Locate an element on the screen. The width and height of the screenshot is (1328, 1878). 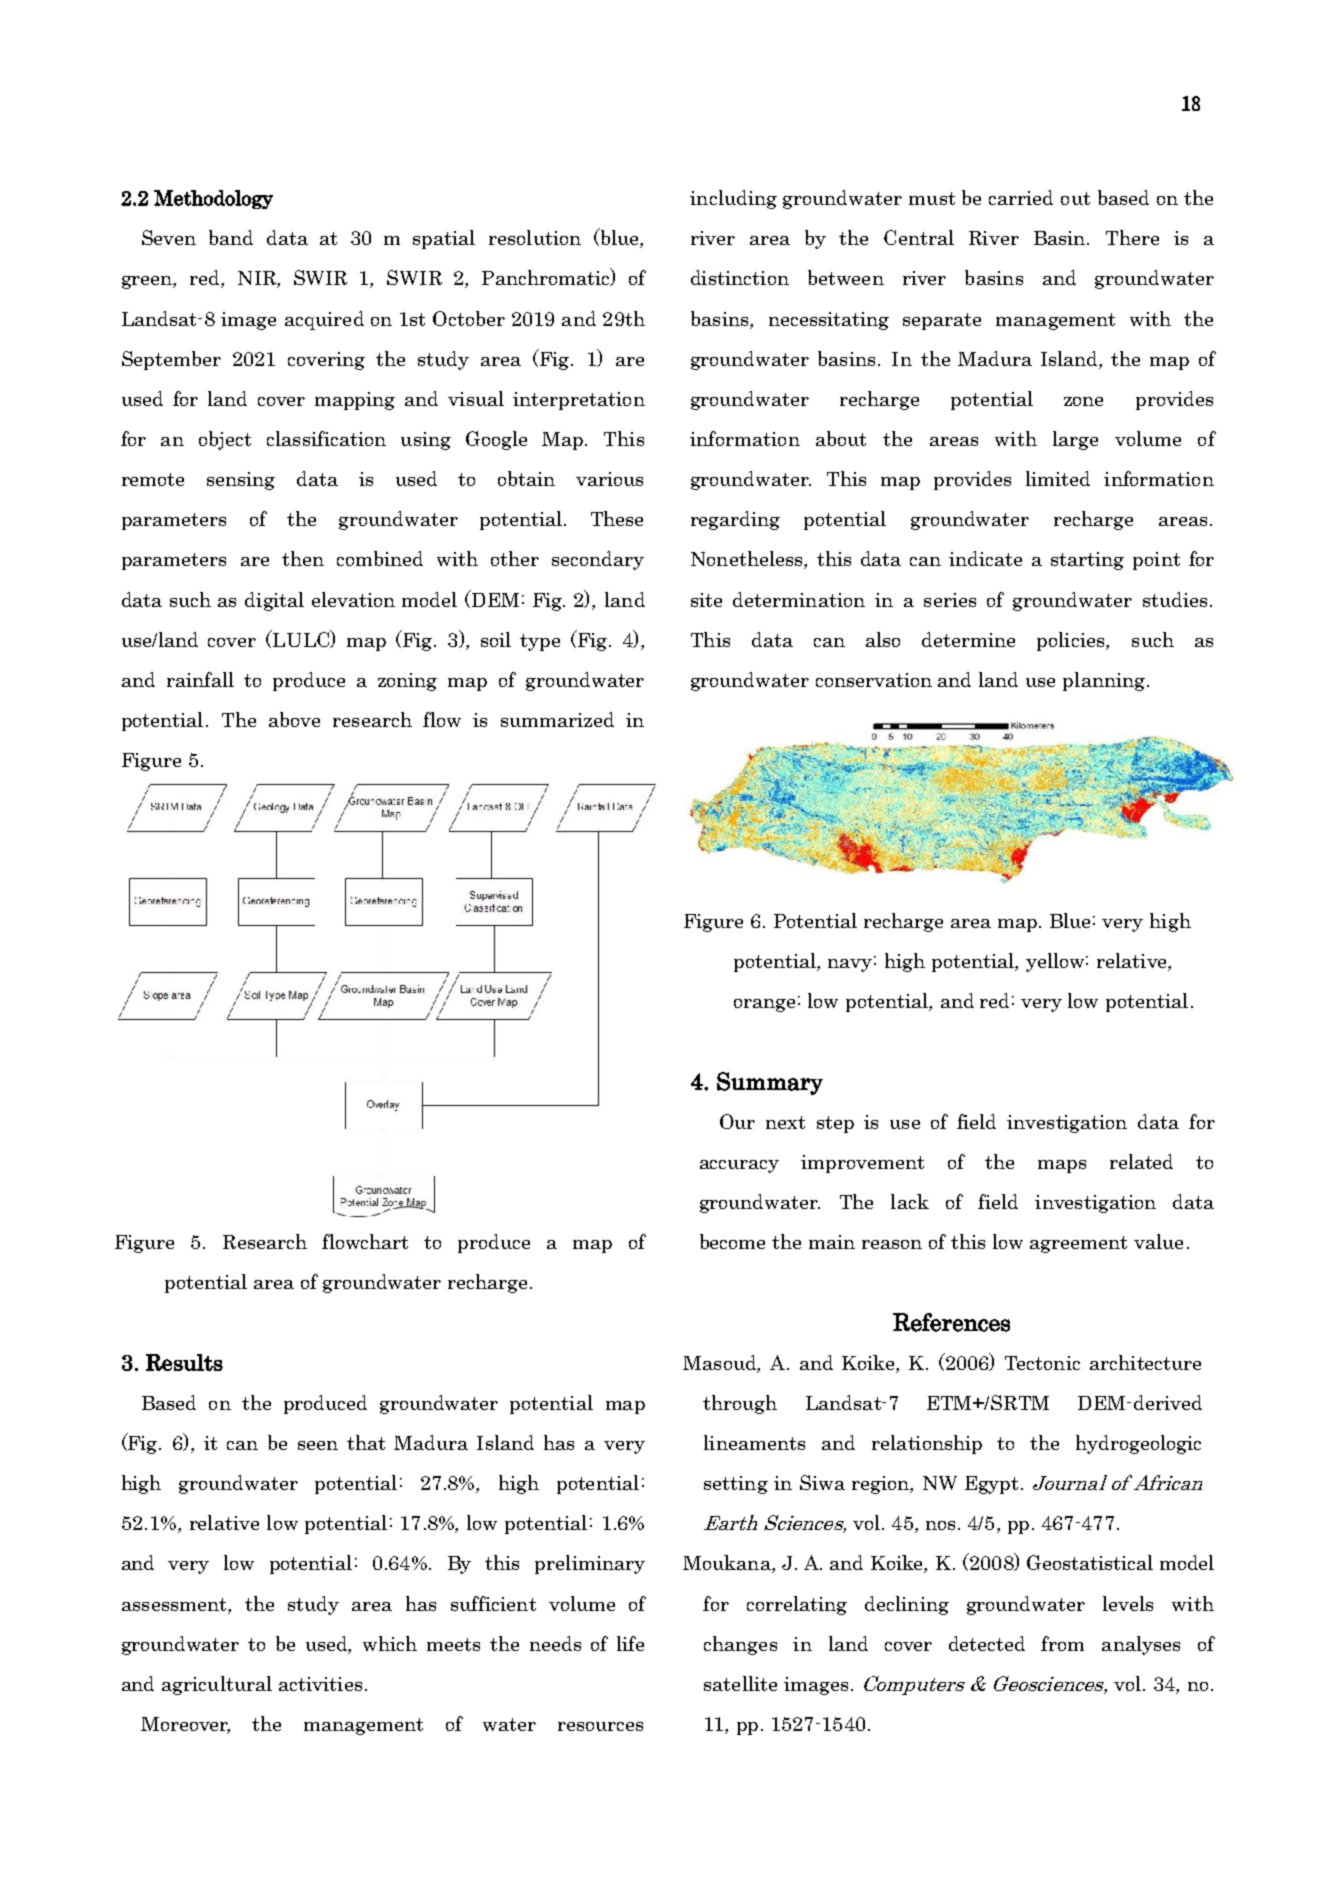
then is located at coordinates (303, 558).
